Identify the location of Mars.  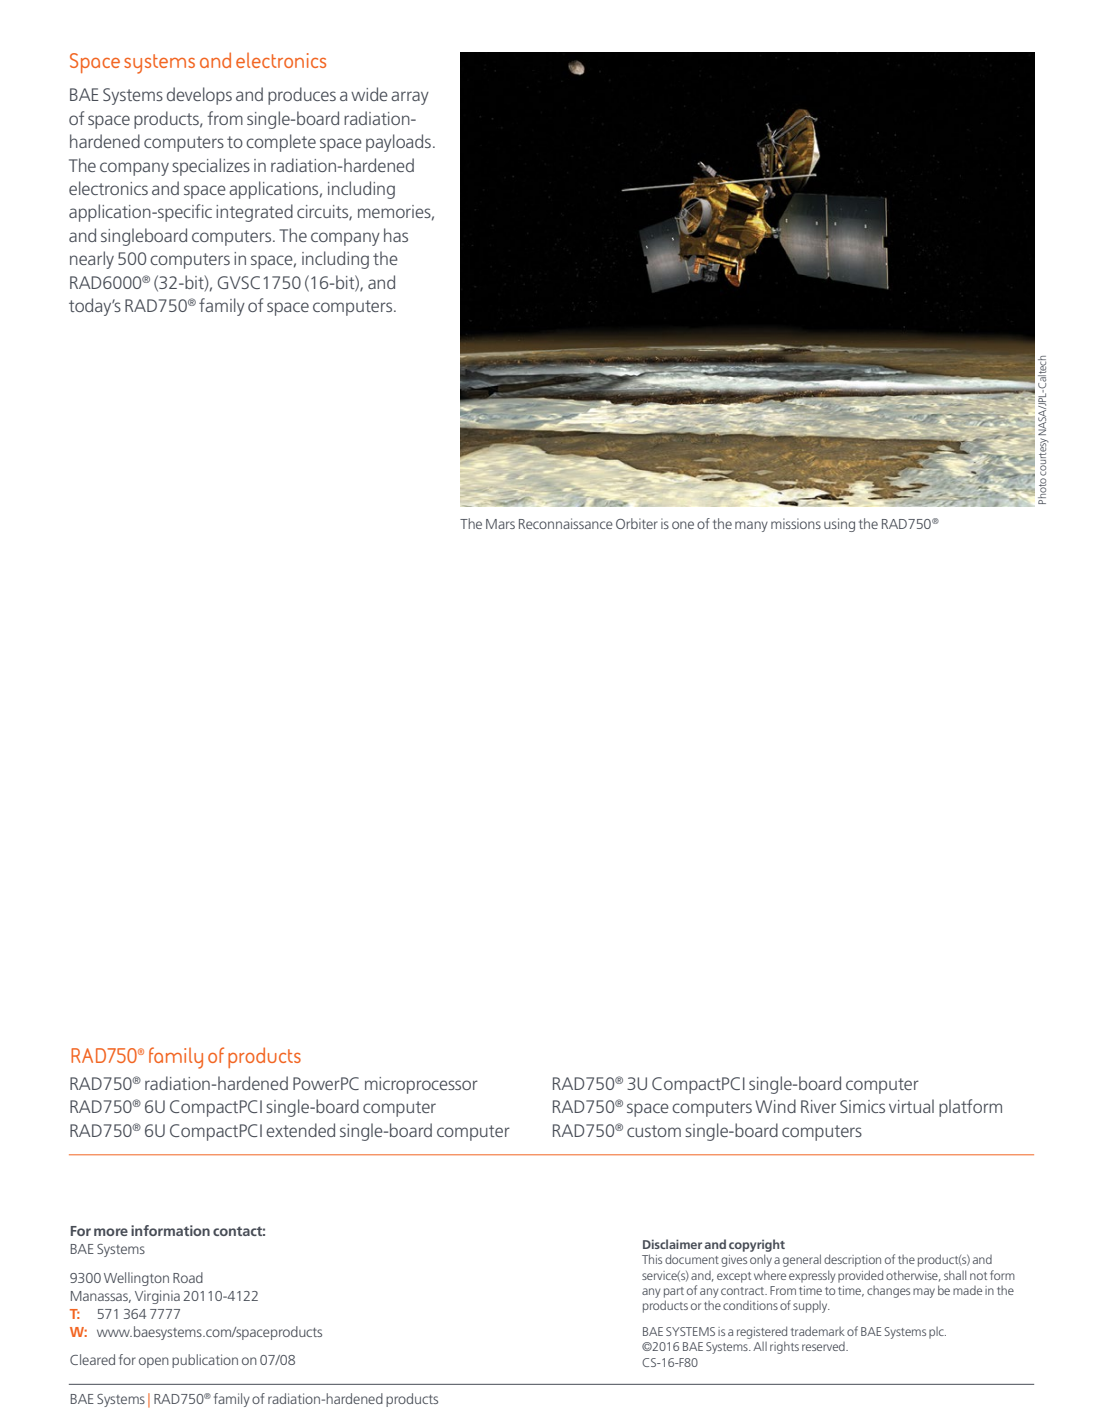
(500, 524).
